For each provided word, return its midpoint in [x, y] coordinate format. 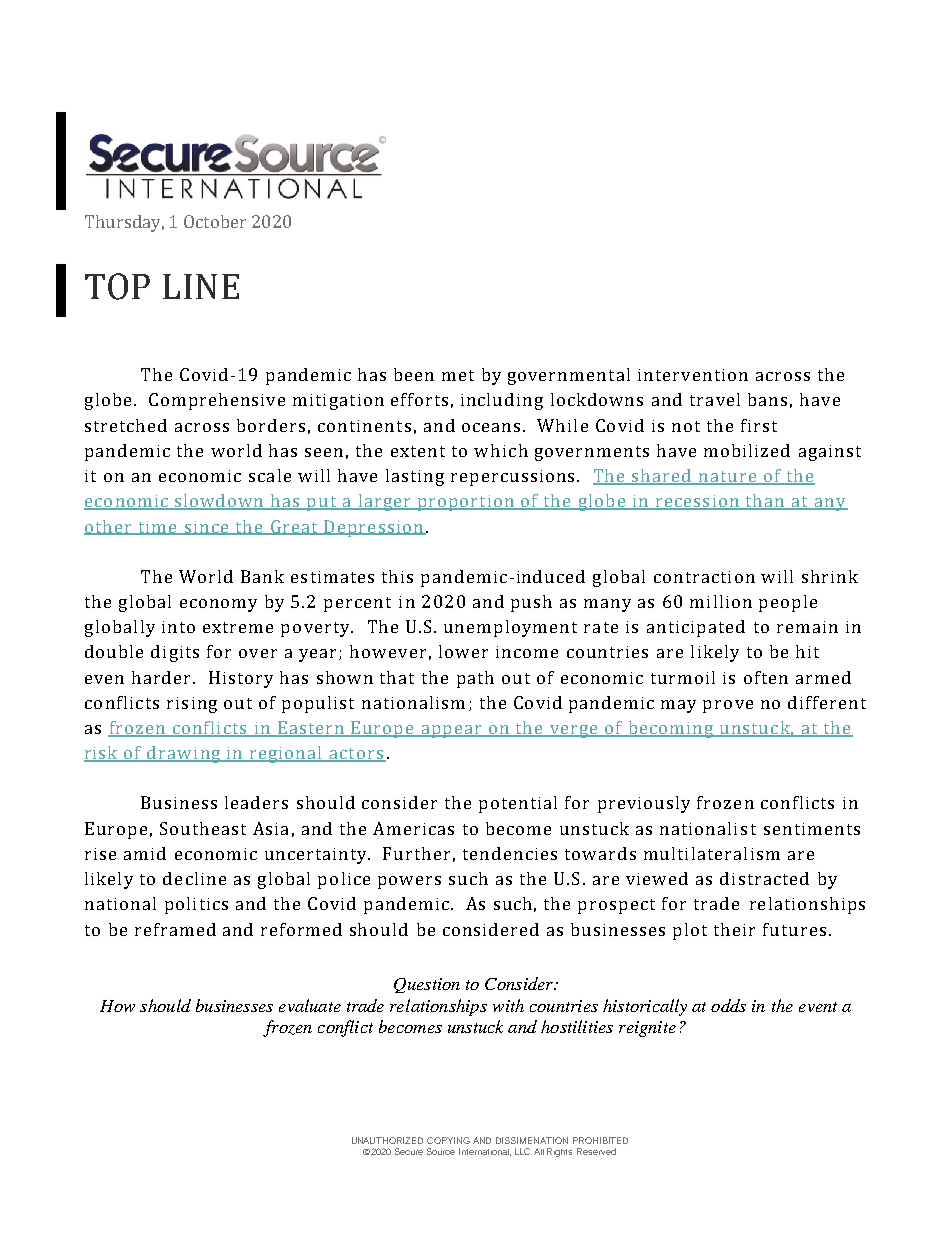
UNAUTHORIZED [387, 1140]
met [458, 375]
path [475, 679]
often [766, 677]
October [215, 221]
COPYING [448, 1140]
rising [192, 705]
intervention [693, 375]
